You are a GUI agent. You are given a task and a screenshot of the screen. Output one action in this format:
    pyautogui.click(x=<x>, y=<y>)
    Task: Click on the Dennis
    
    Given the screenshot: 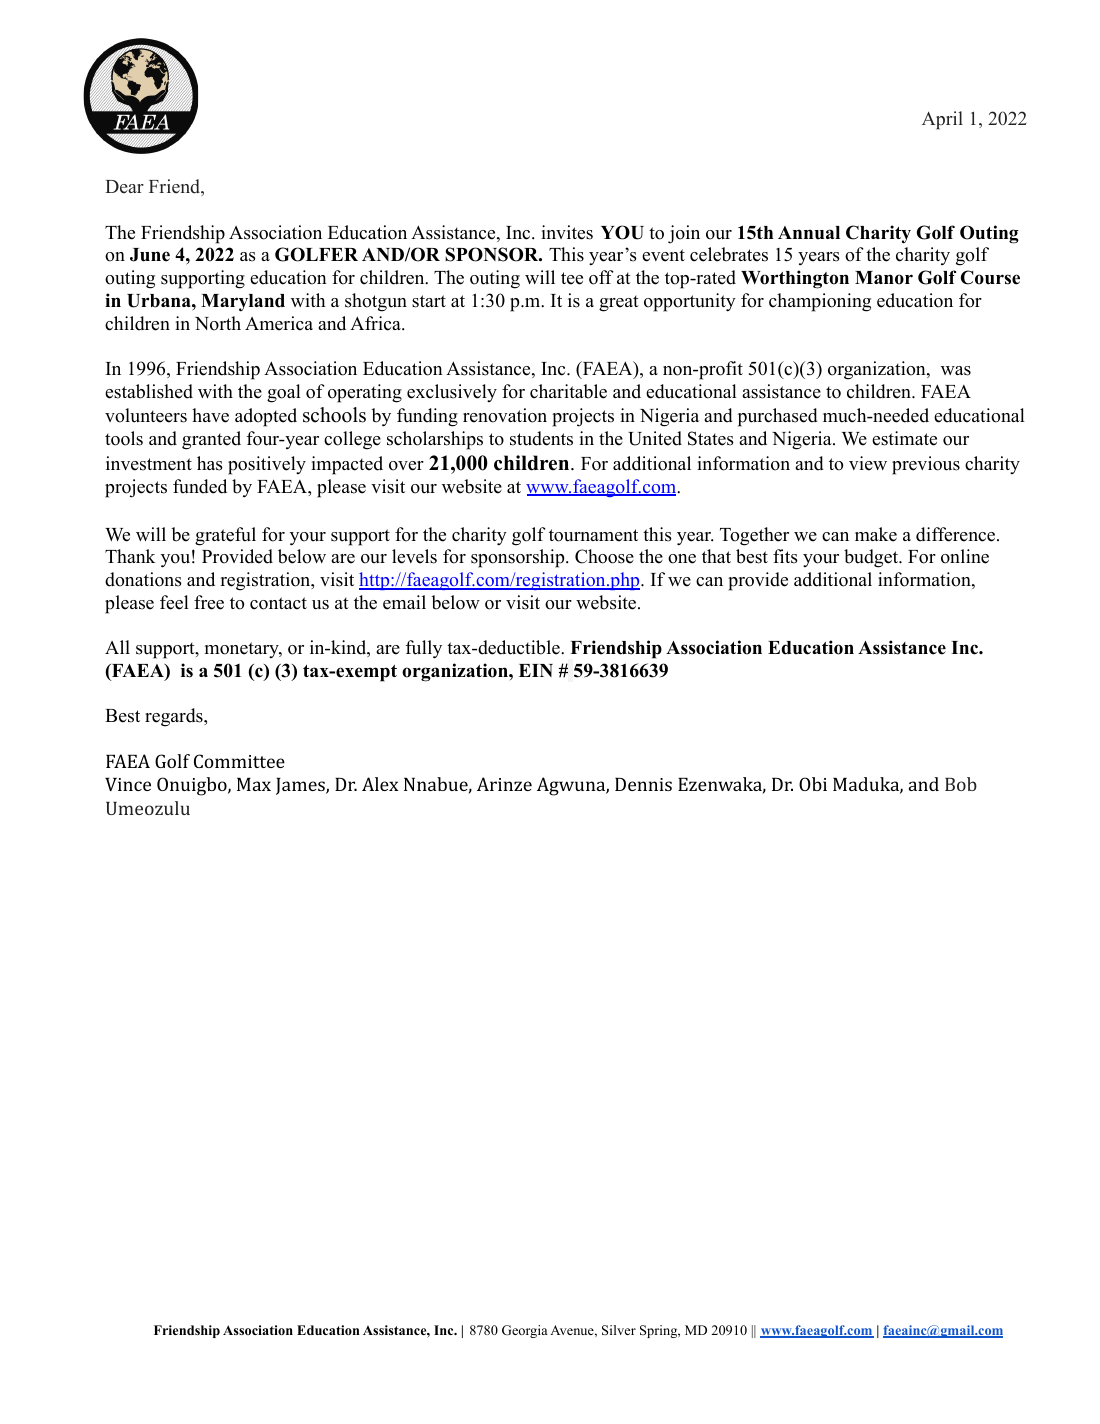 What is the action you would take?
    pyautogui.click(x=643, y=784)
